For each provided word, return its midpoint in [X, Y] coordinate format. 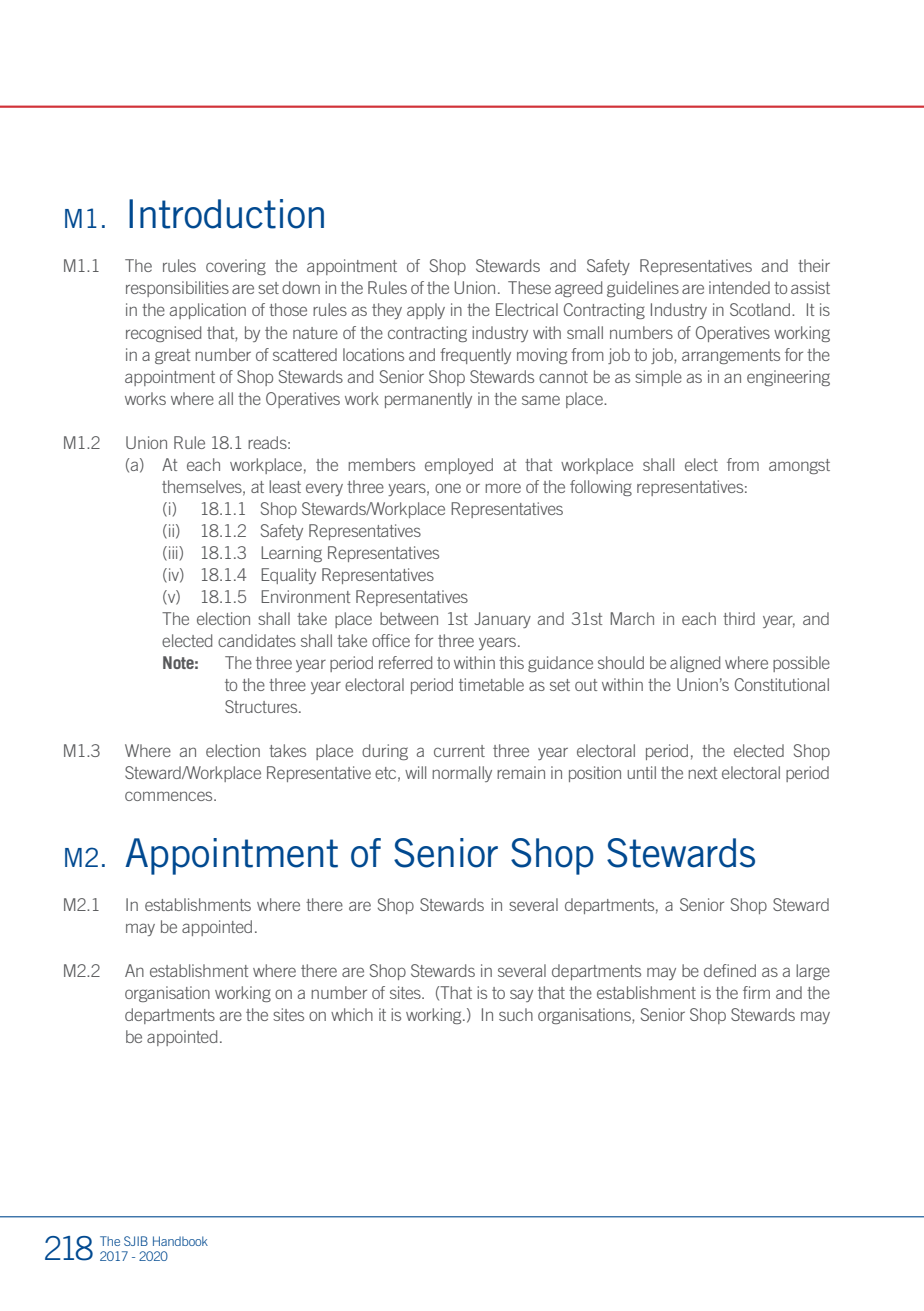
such [516, 1014]
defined [730, 970]
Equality [288, 576]
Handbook [180, 1241]
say [521, 995]
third [739, 618]
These [529, 287]
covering [236, 267]
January [502, 620]
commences [170, 796]
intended [739, 287]
